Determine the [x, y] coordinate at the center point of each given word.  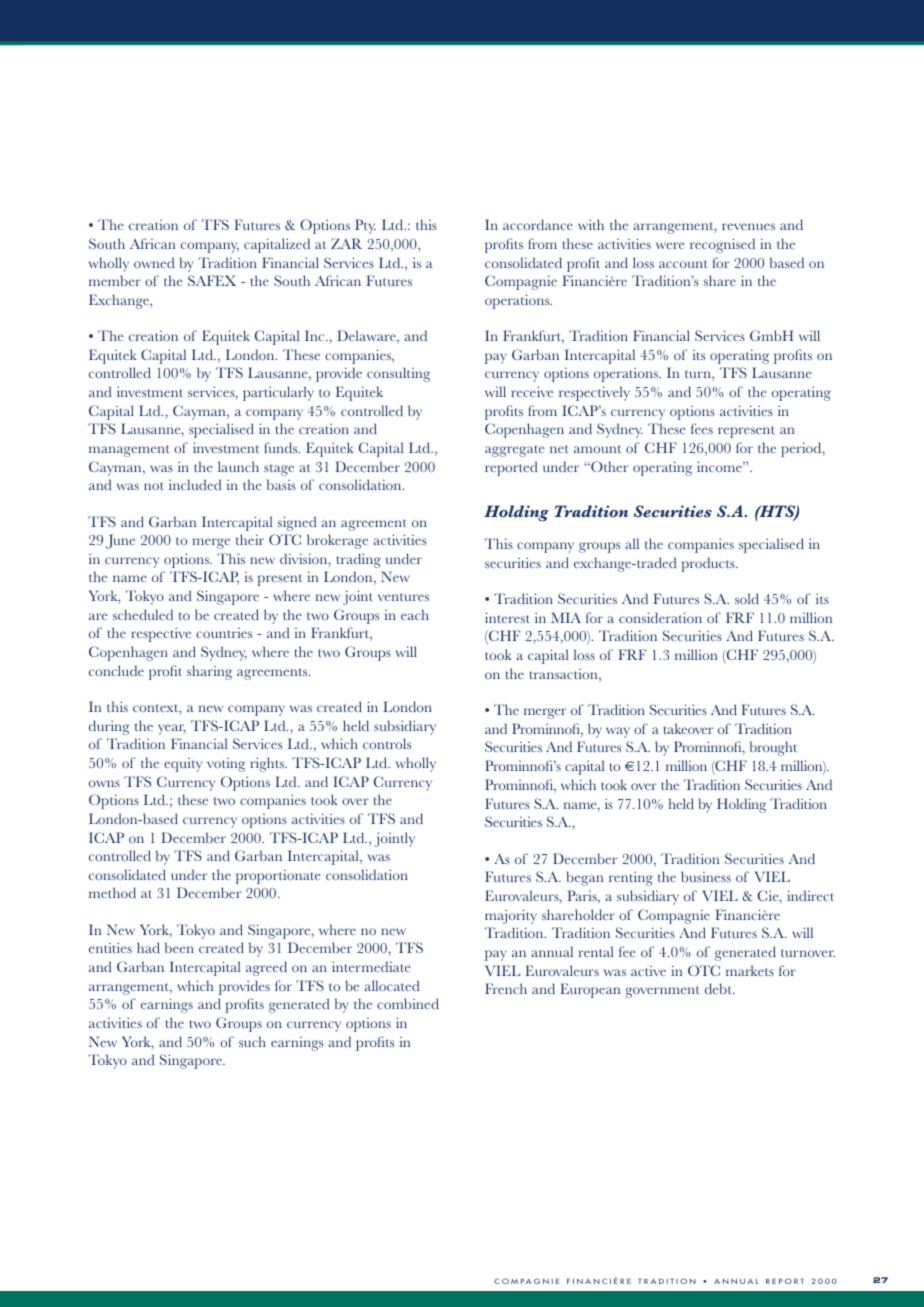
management [129, 451]
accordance [538, 224]
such [252, 1041]
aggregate [515, 451]
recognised [722, 245]
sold [747, 598]
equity [183, 765]
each [415, 614]
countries [224, 633]
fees [702, 428]
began [585, 878]
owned [154, 262]
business [706, 876]
